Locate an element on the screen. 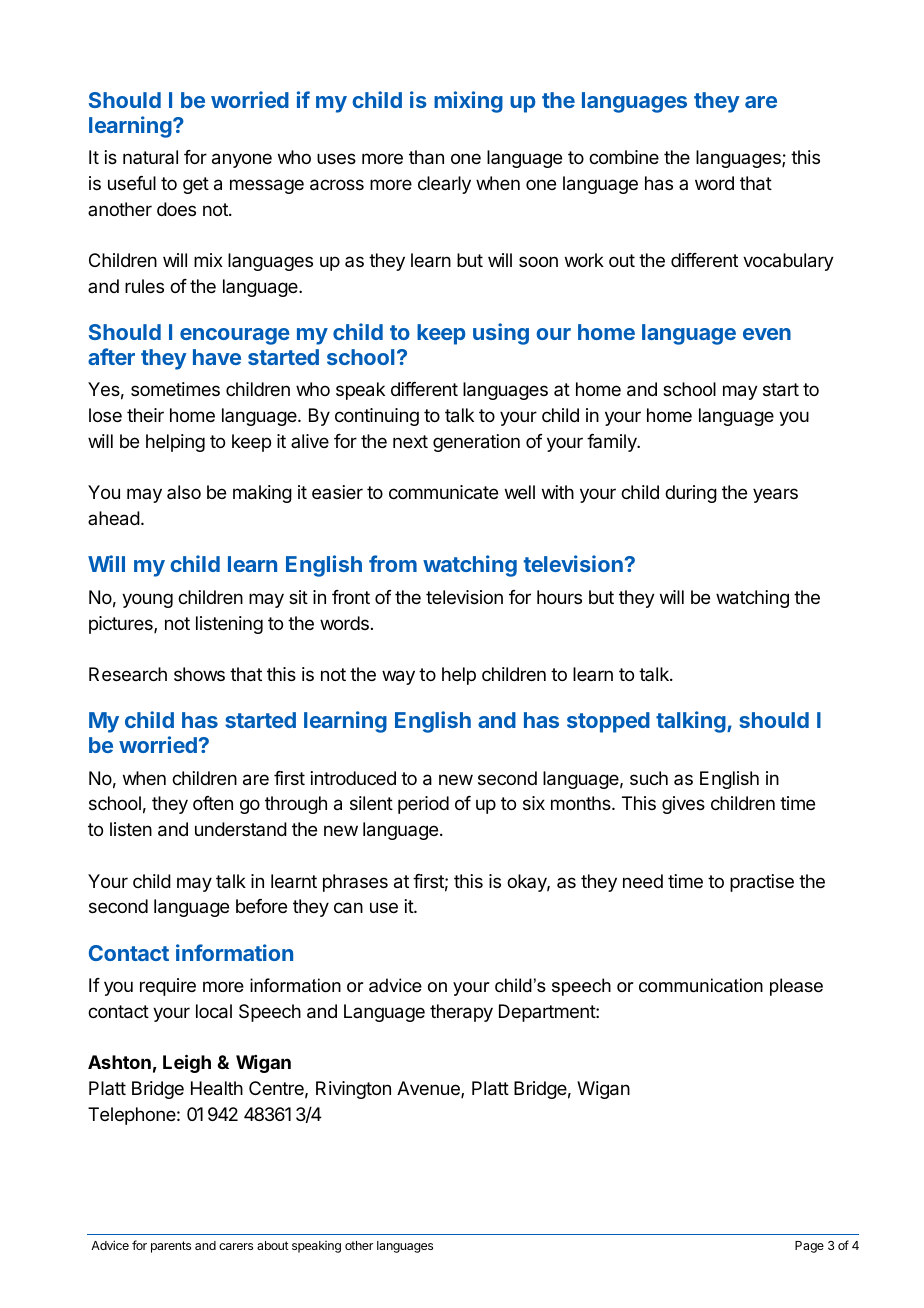 The height and width of the screenshot is (1308, 924). parents is located at coordinates (171, 1247).
